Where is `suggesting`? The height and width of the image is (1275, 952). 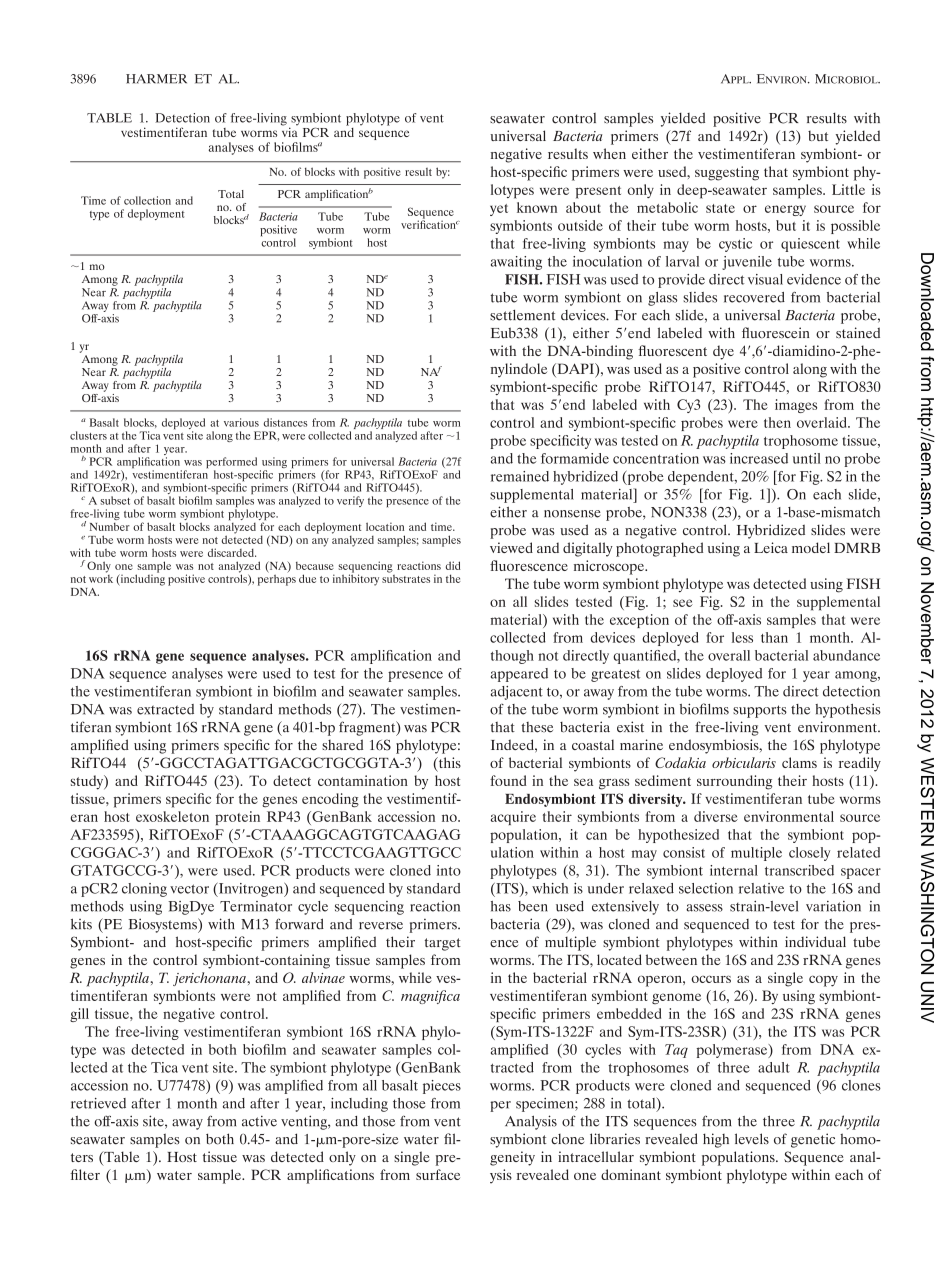
suggesting is located at coordinates (727, 173).
